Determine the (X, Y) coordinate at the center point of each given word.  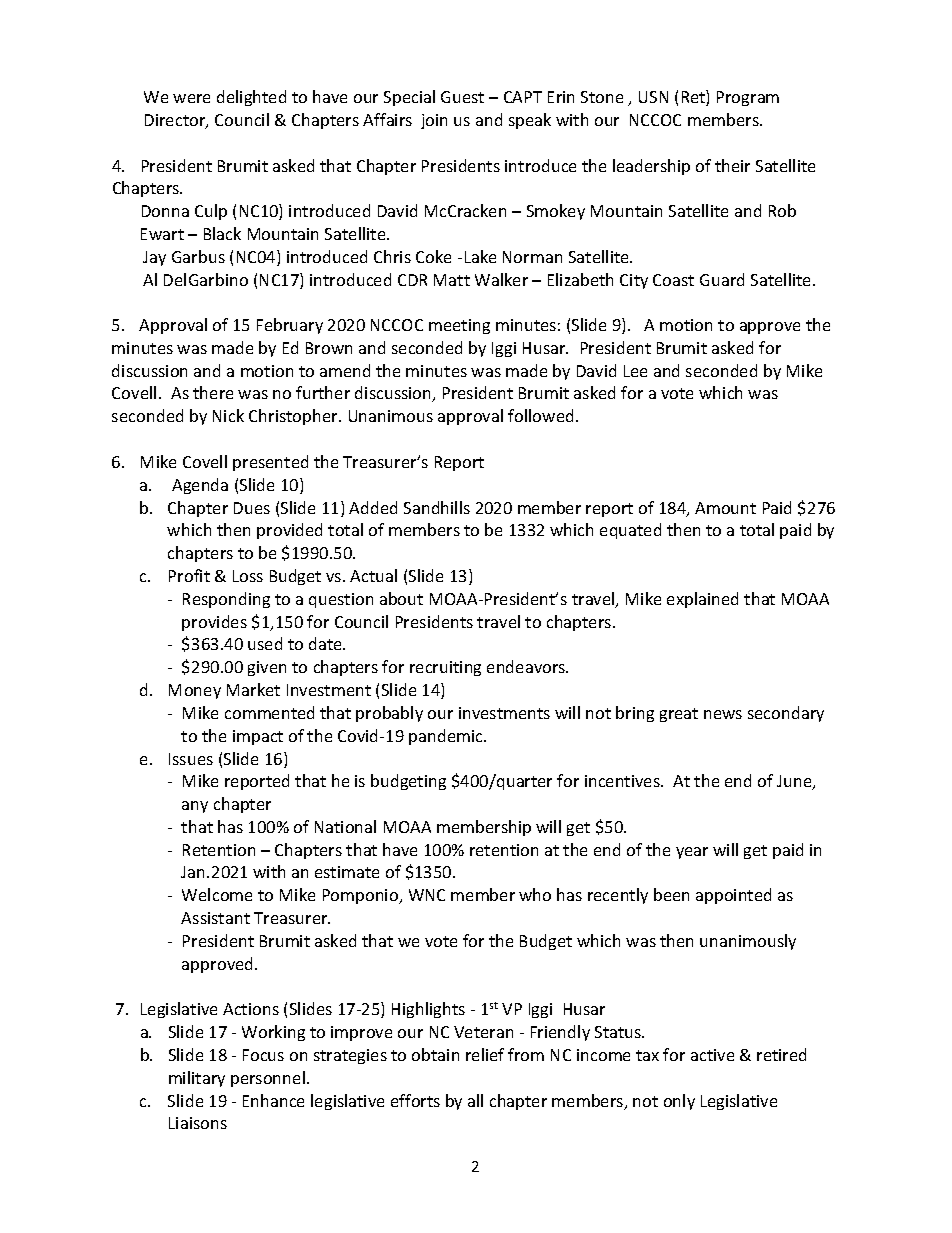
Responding (226, 600)
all (475, 1100)
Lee (635, 371)
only (679, 1102)
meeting (459, 326)
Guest (462, 97)
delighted (251, 98)
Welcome (217, 894)
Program (748, 98)
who (535, 894)
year (692, 853)
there (213, 392)
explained (702, 600)
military (197, 1079)
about (401, 598)
